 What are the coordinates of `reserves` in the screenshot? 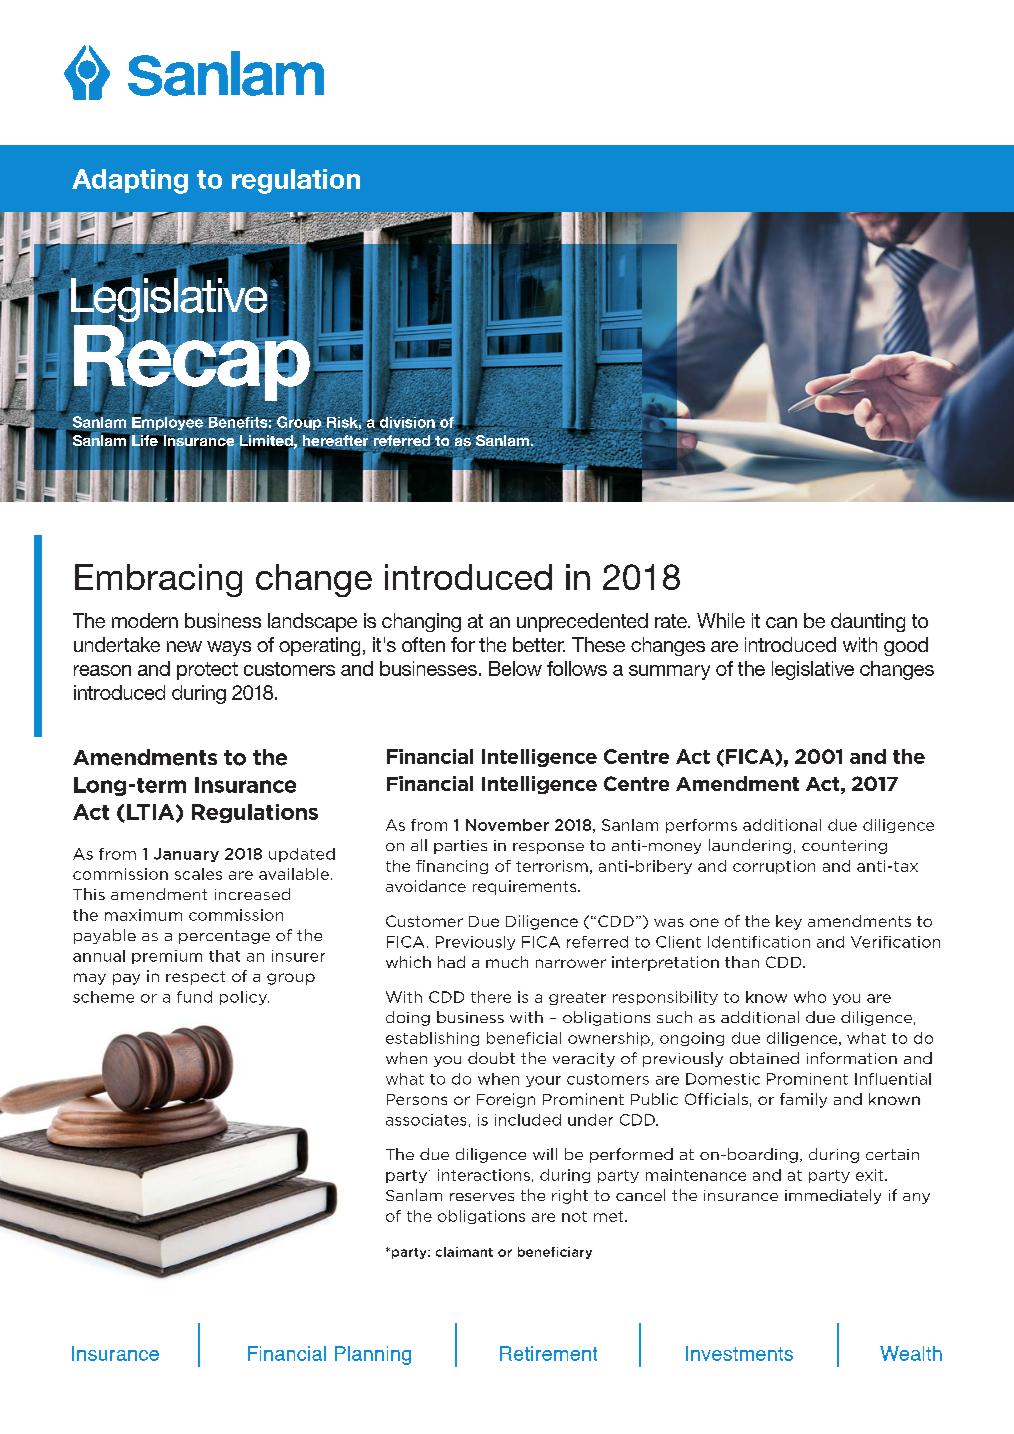 It's located at (482, 1197).
